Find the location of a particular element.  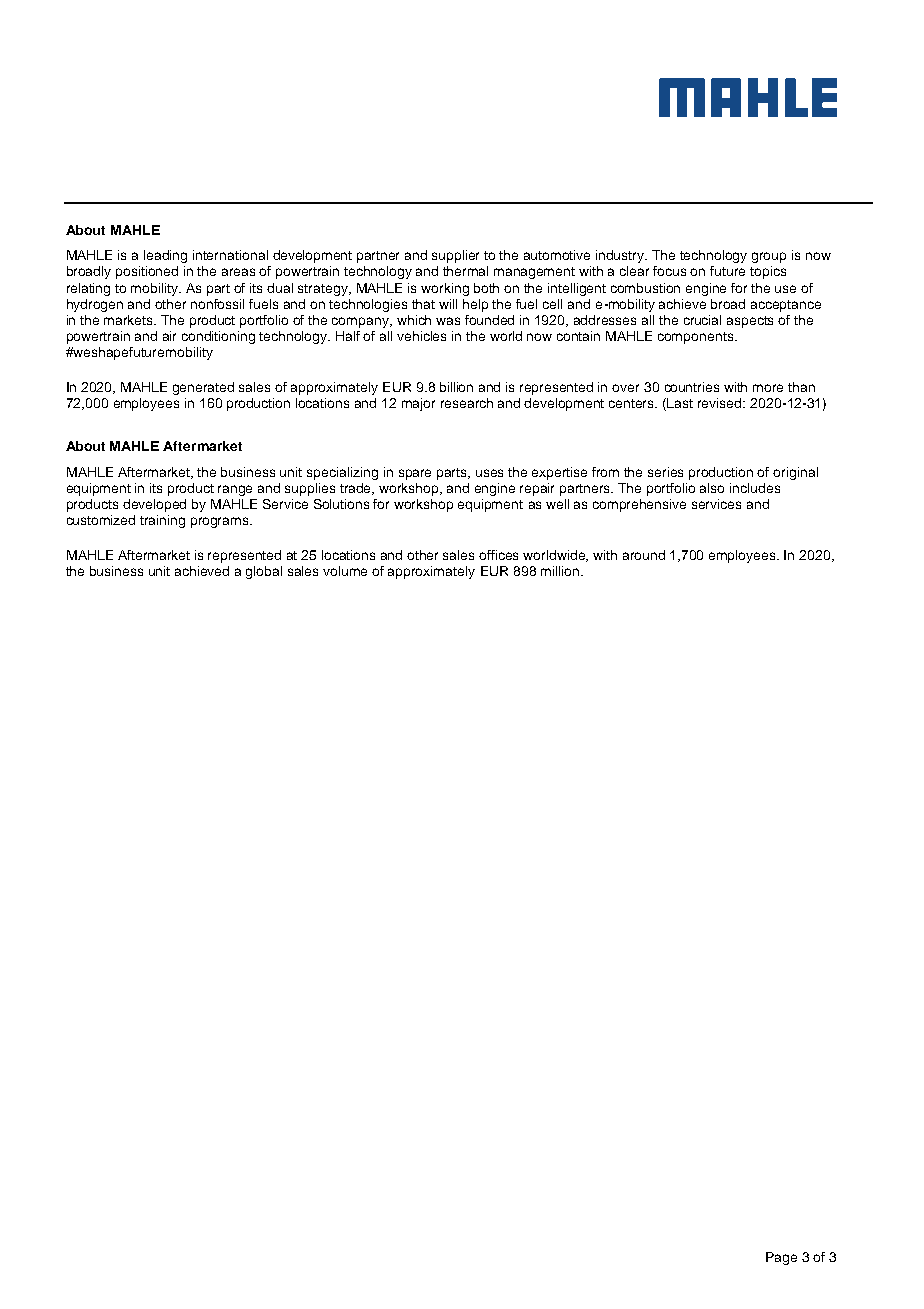

Page is located at coordinates (781, 1258).
